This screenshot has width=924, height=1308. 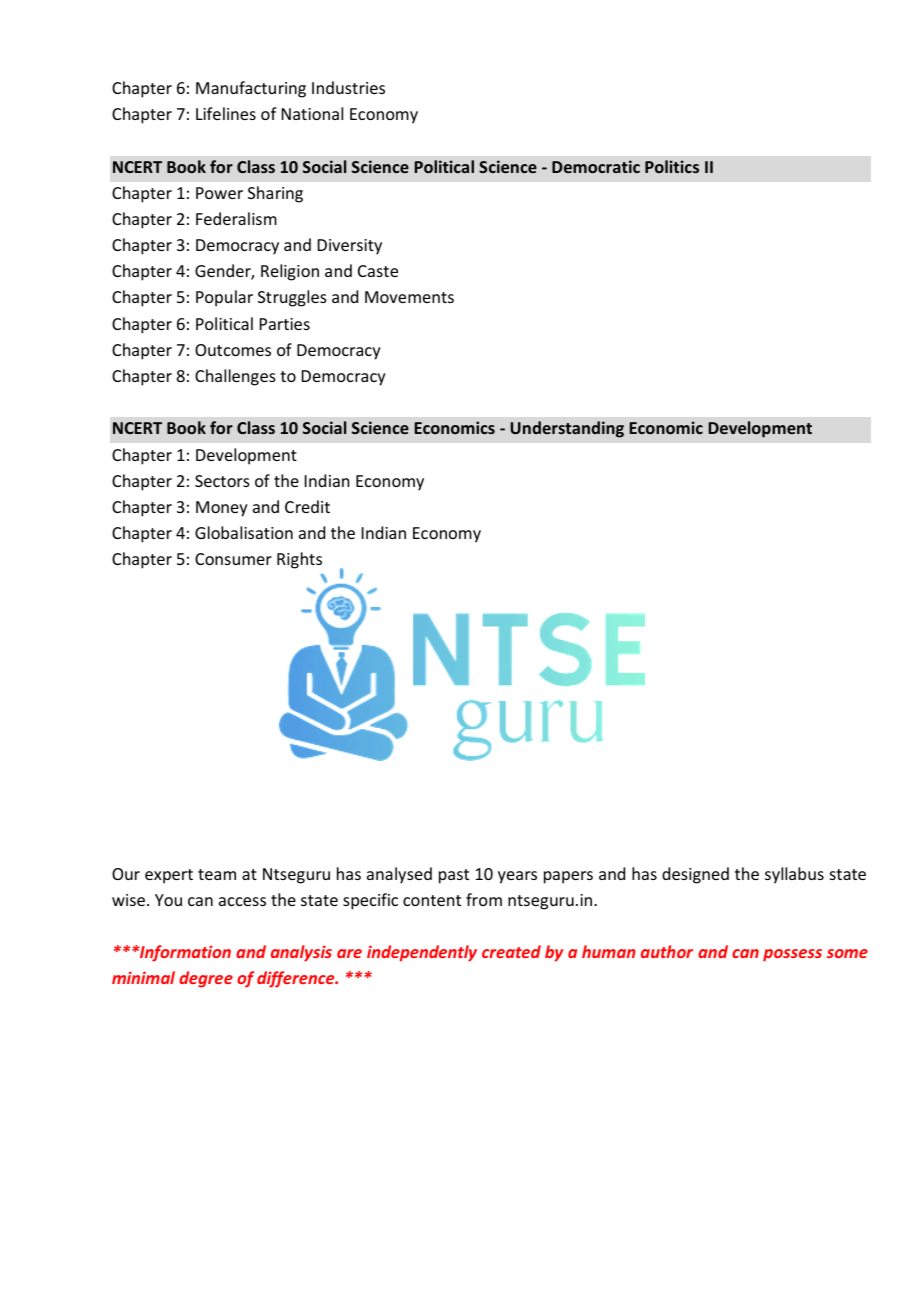 I want to click on Understanding, so click(x=567, y=429).
